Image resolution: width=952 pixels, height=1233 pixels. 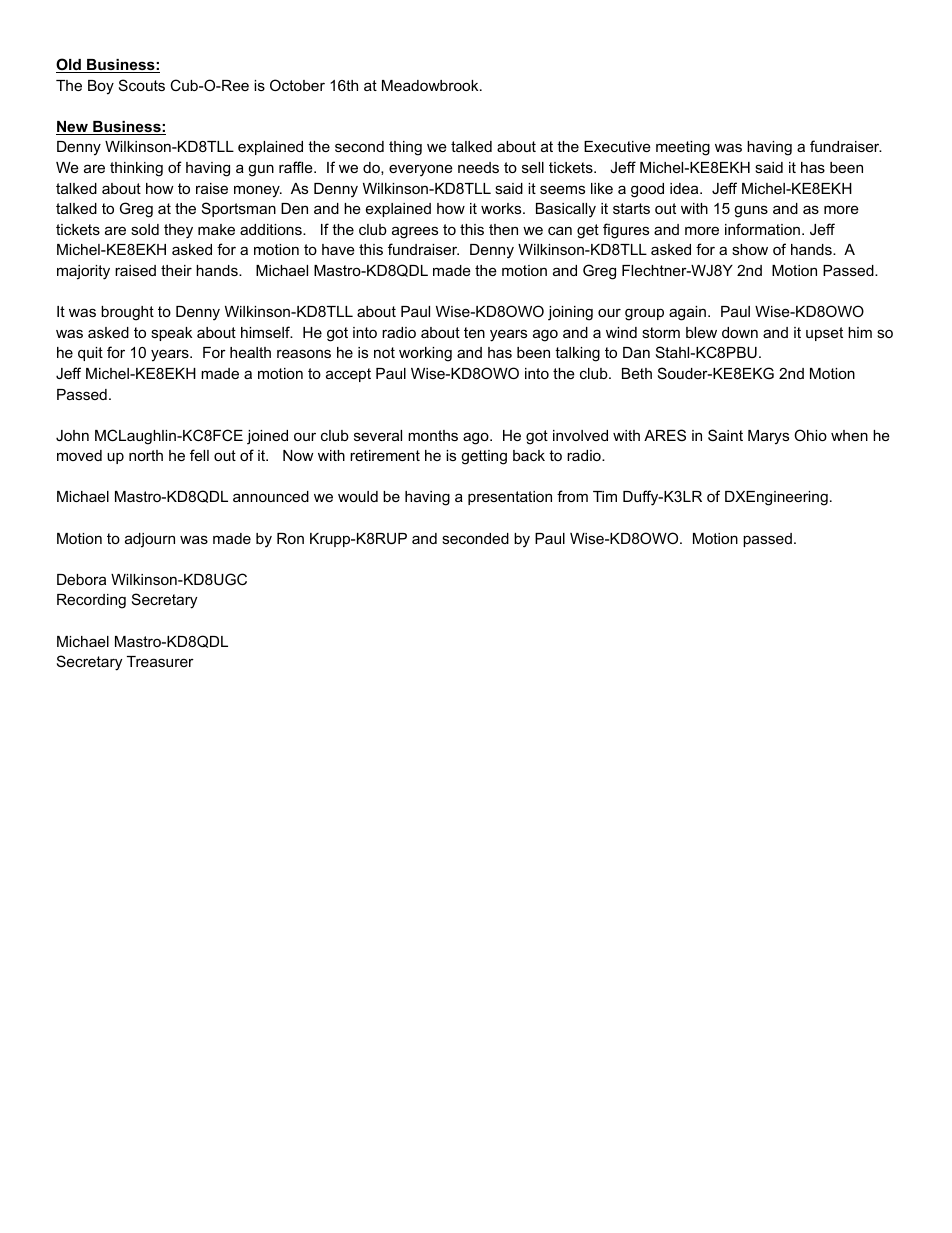 What do you see at coordinates (142, 85) in the screenshot?
I see `Scouts` at bounding box center [142, 85].
